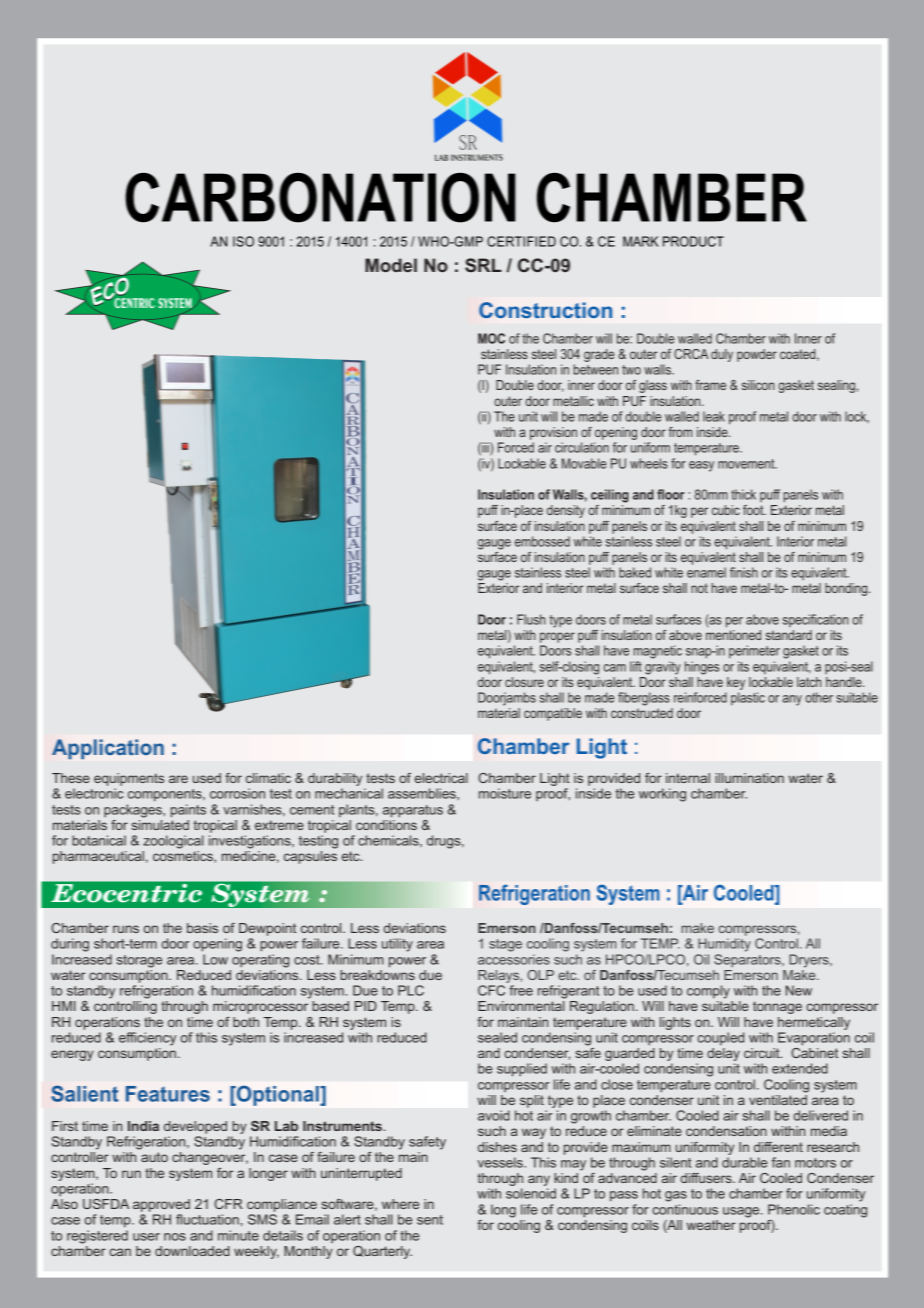  I want to click on sent, so click(430, 1220).
